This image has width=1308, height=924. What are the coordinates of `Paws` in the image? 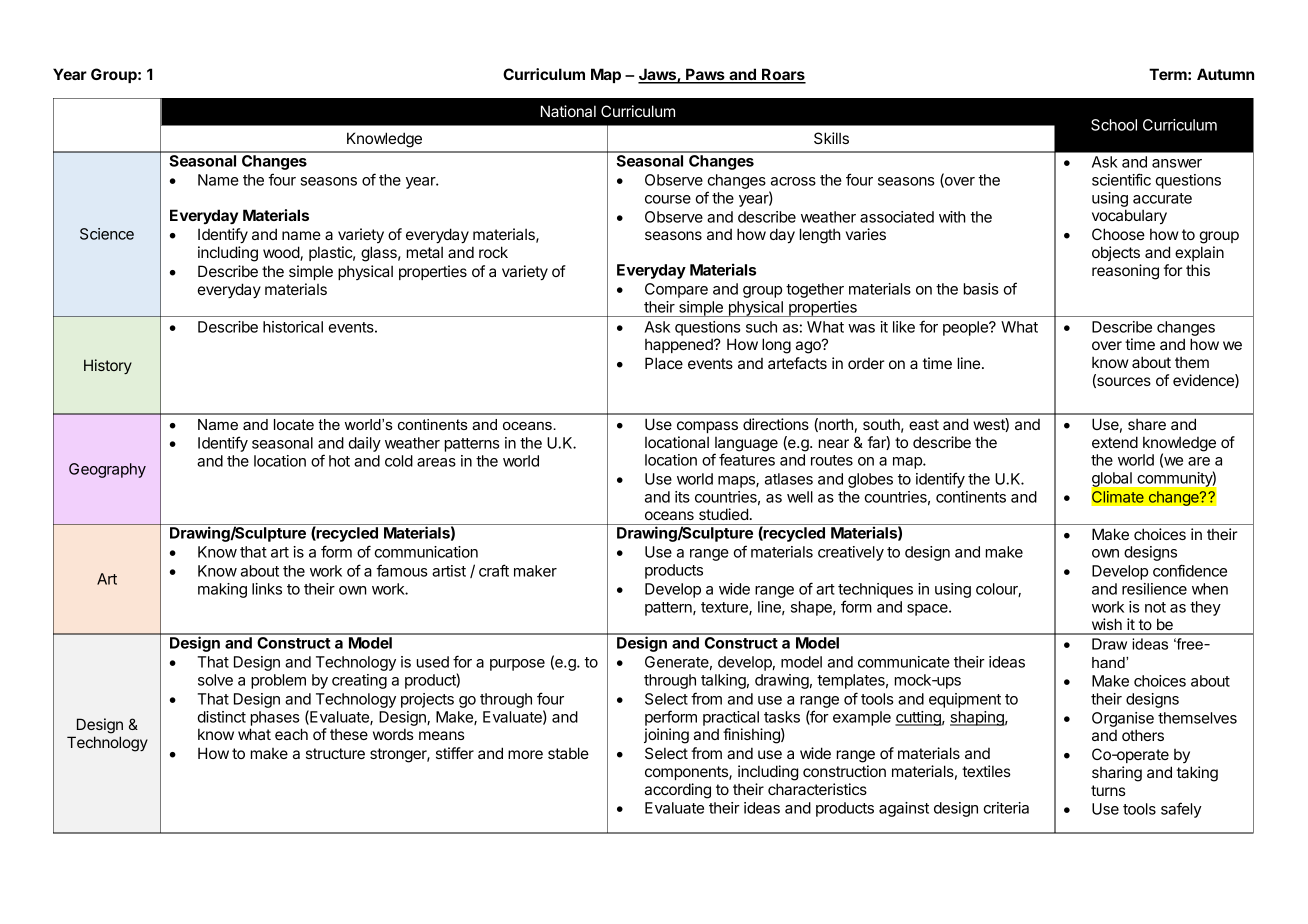 It's located at (705, 75).
